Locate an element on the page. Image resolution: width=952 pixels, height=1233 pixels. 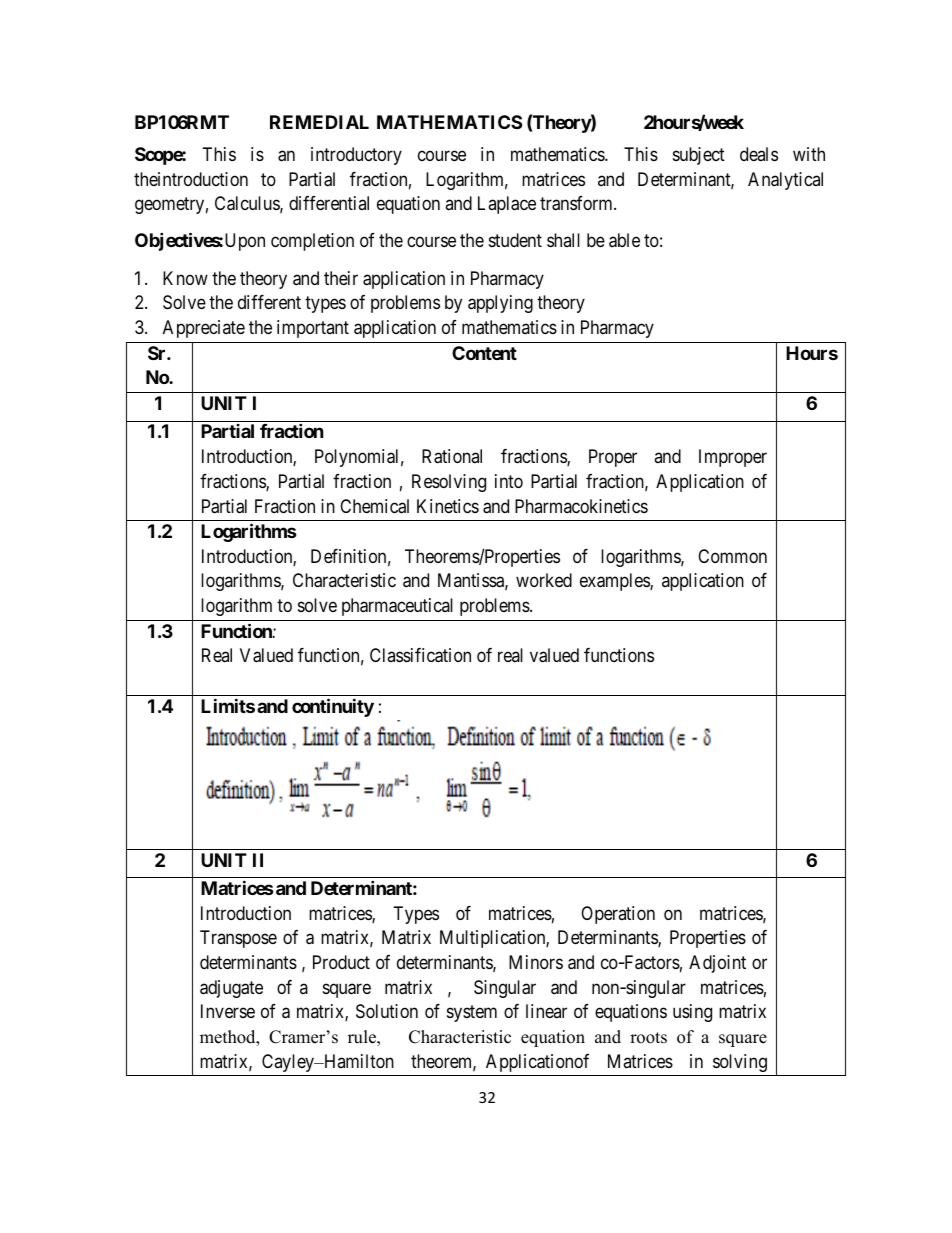
Operation is located at coordinates (618, 915).
